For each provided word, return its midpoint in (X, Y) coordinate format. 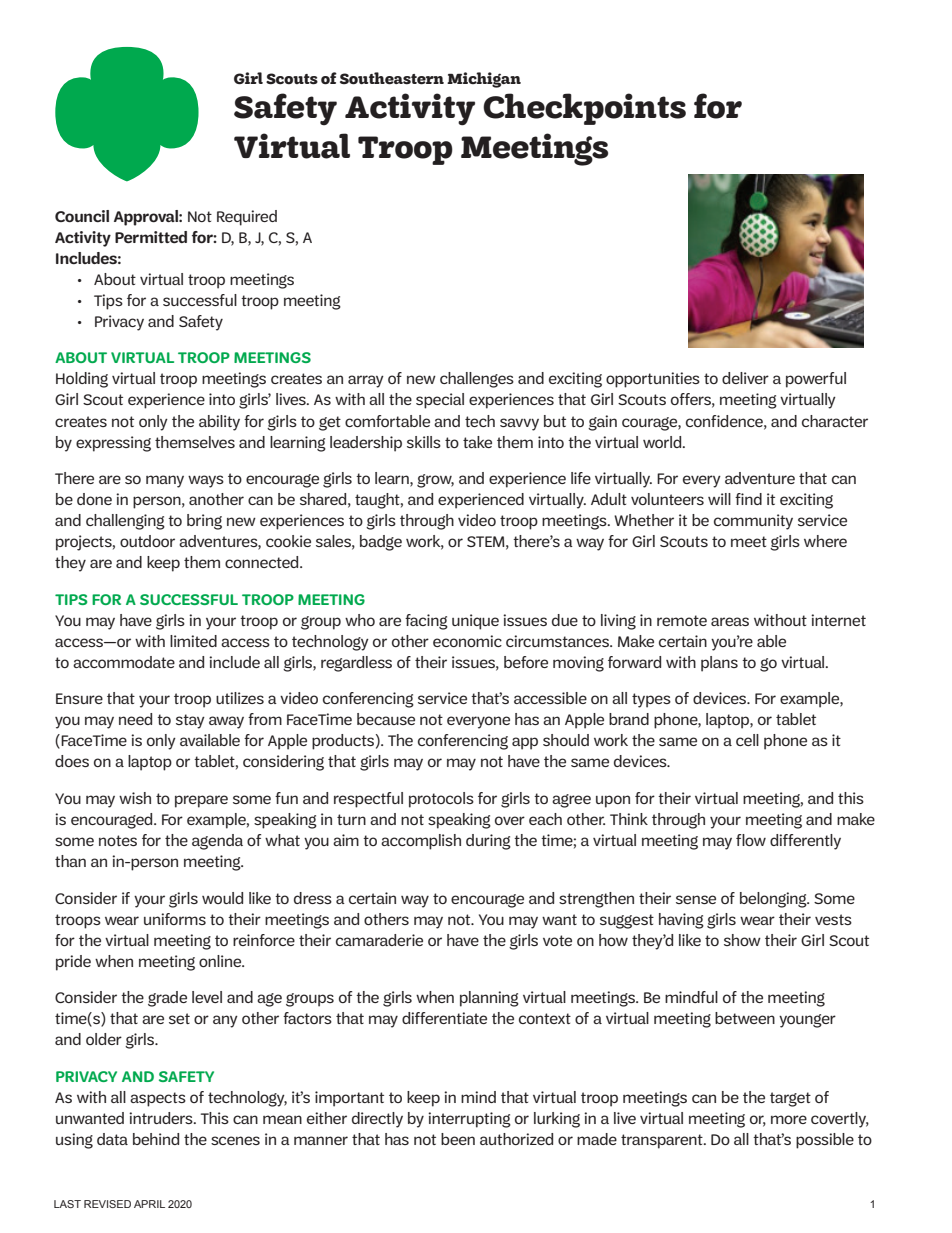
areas (730, 621)
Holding (82, 380)
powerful (816, 380)
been (458, 1139)
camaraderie (379, 940)
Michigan (484, 80)
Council (82, 216)
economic (467, 641)
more (789, 1119)
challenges (477, 380)
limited (193, 641)
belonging (774, 900)
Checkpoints (584, 109)
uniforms (175, 919)
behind (156, 1139)
